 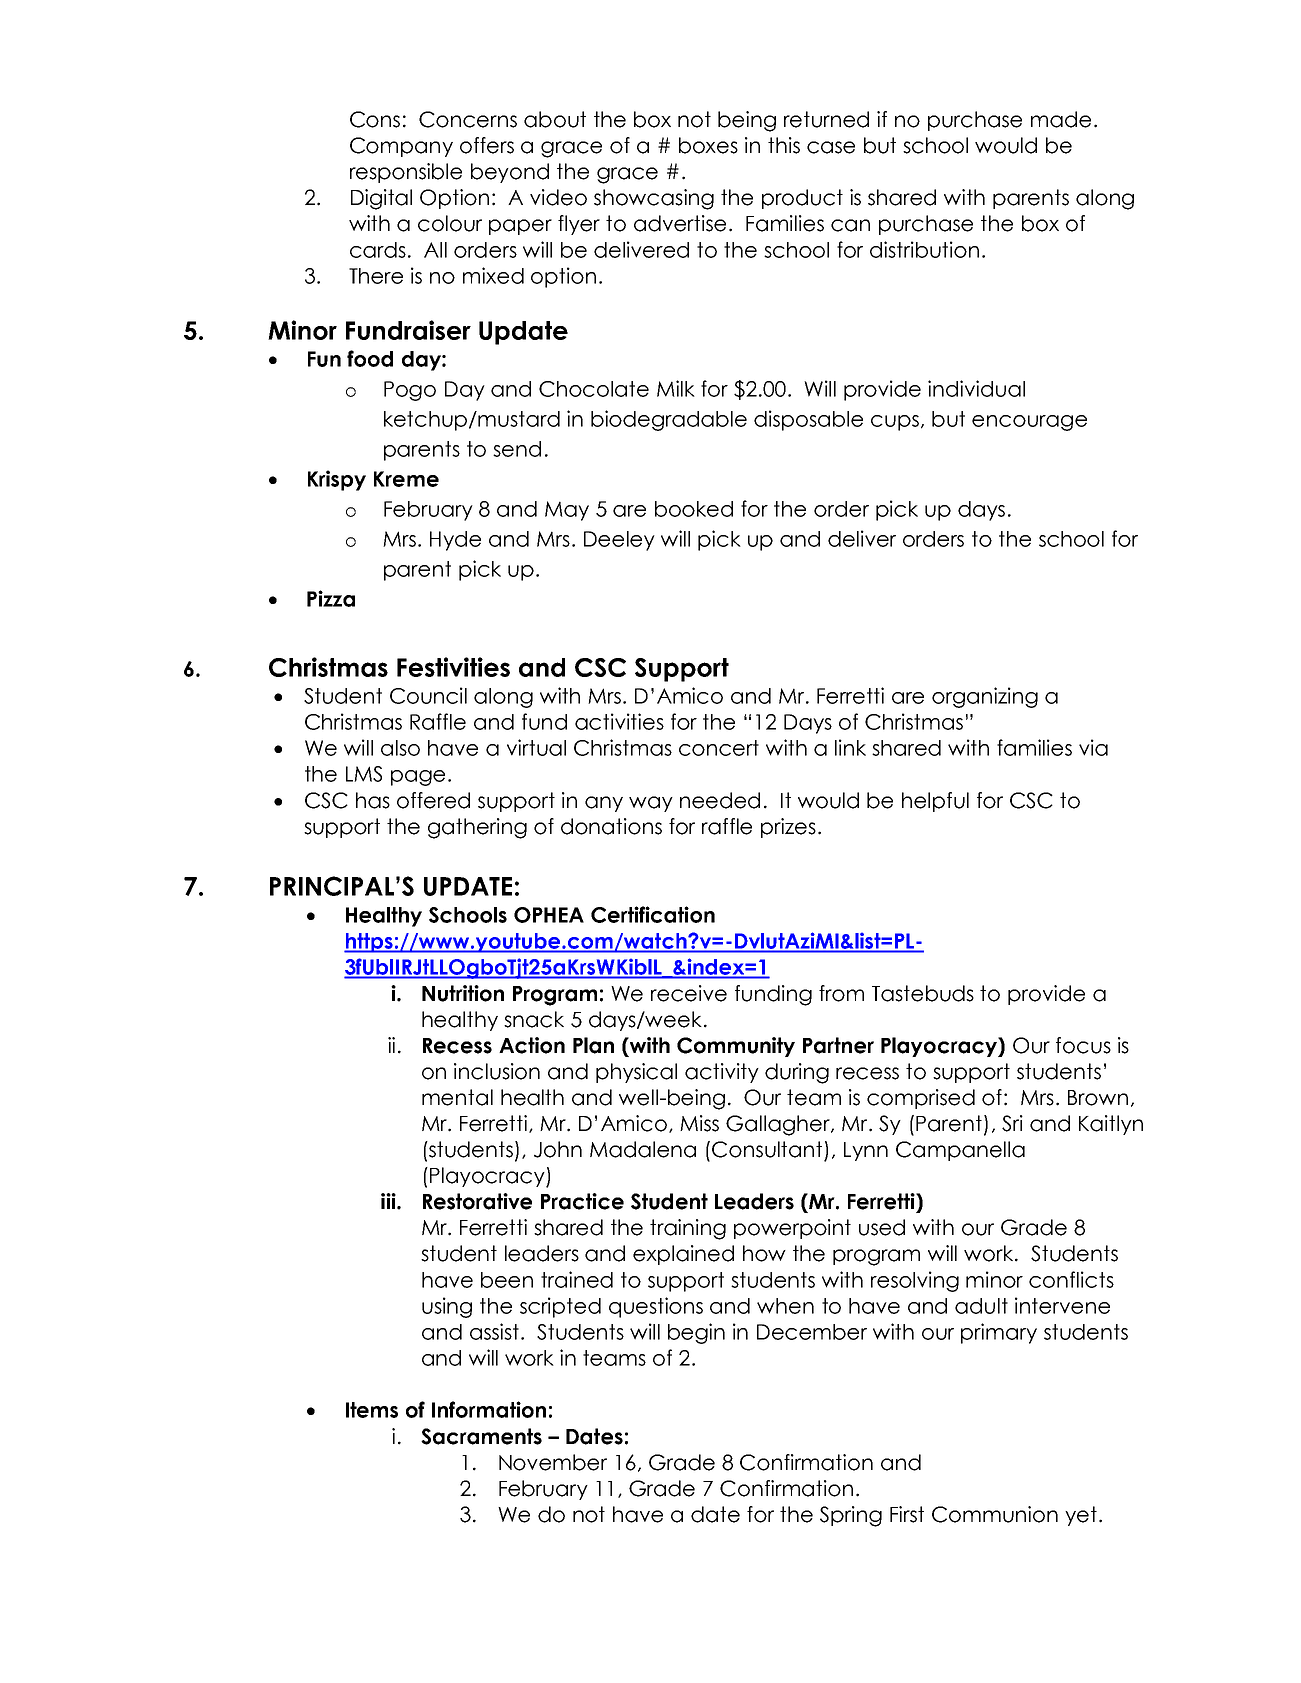 I want to click on made, so click(x=1061, y=119).
